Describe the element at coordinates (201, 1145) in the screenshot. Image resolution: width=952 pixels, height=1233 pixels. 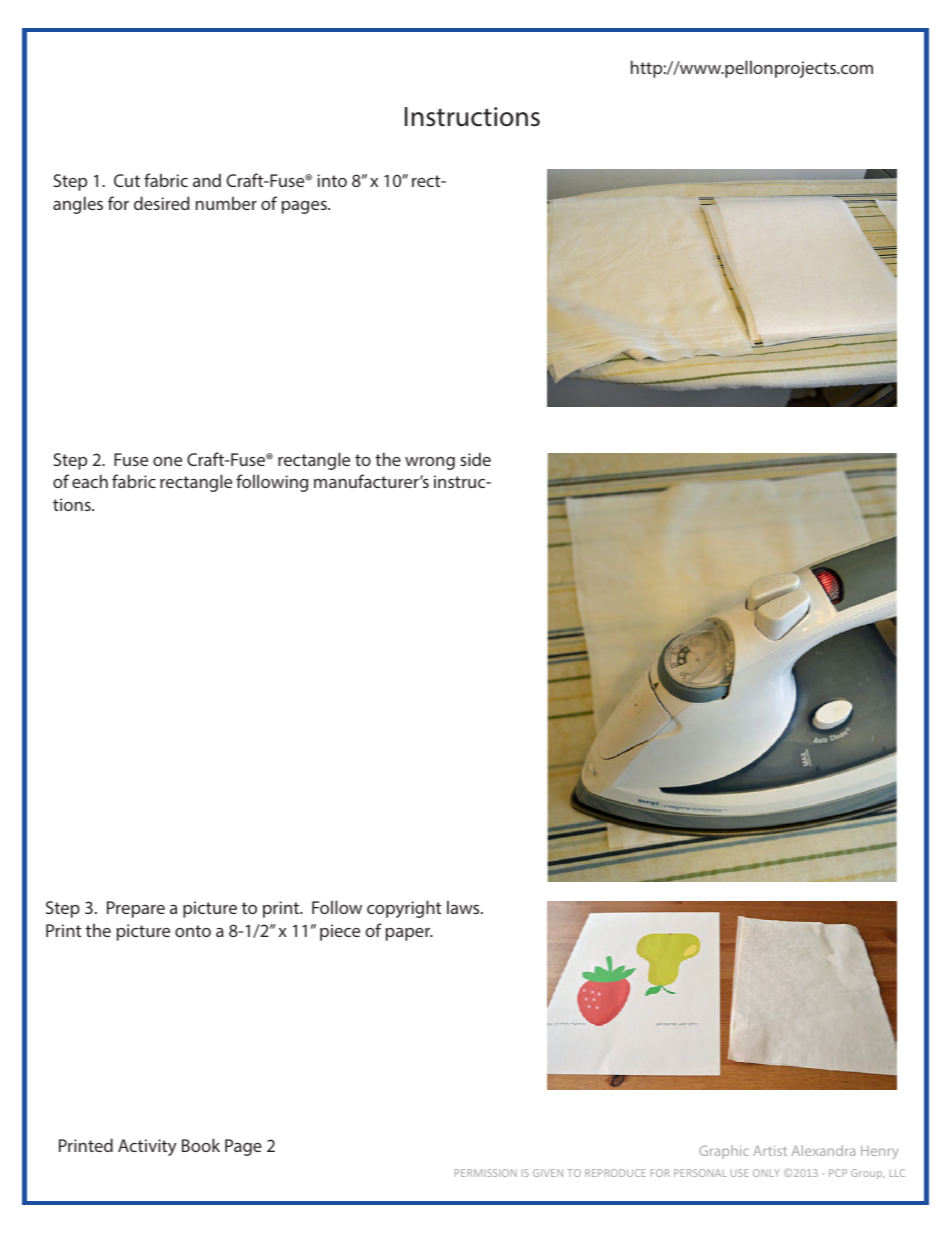
I see `Book` at that location.
